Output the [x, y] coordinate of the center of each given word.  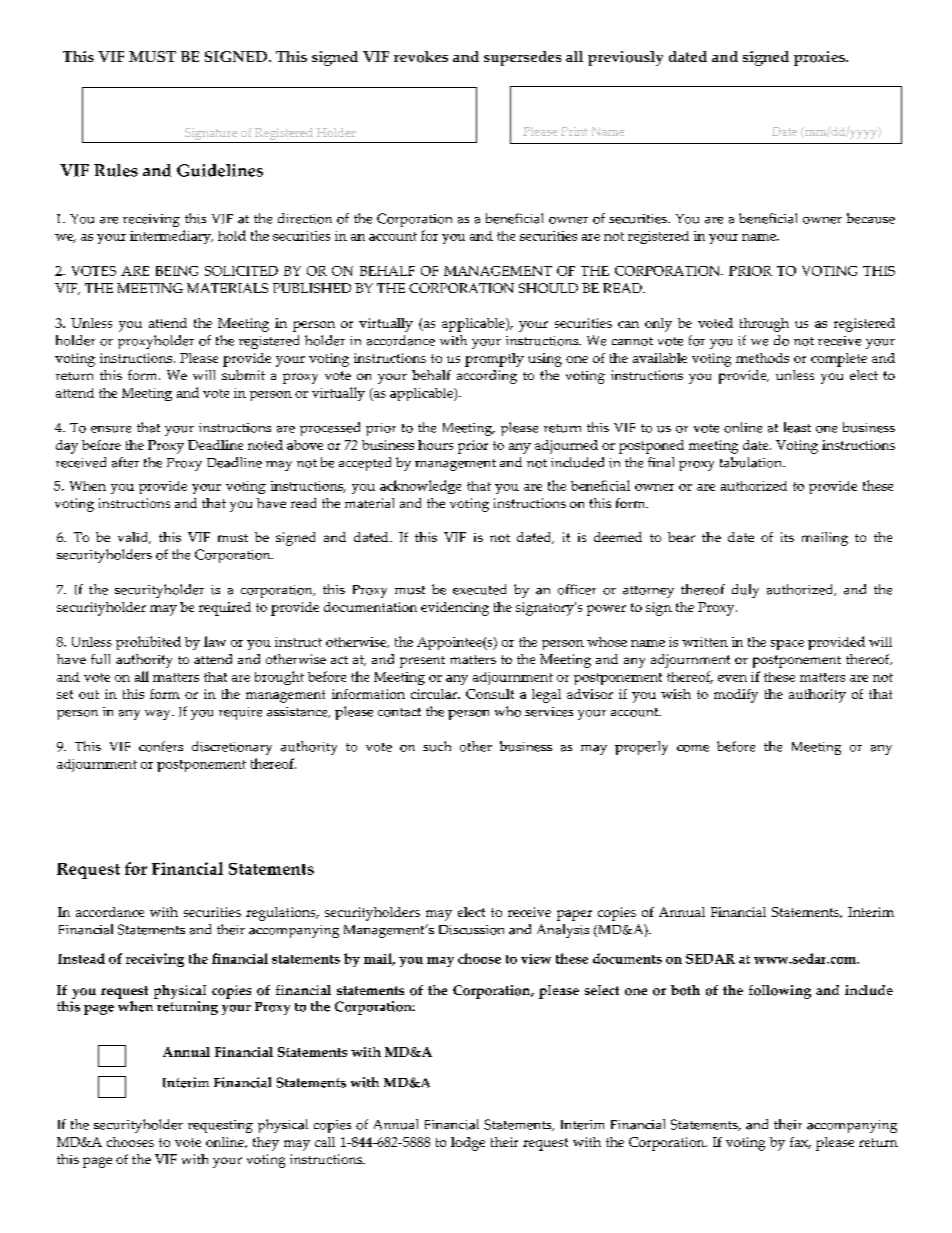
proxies [820, 58]
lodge [468, 1144]
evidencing [455, 609]
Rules [116, 170]
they [266, 1144]
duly [745, 591]
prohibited [148, 643]
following [780, 992]
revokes [421, 57]
